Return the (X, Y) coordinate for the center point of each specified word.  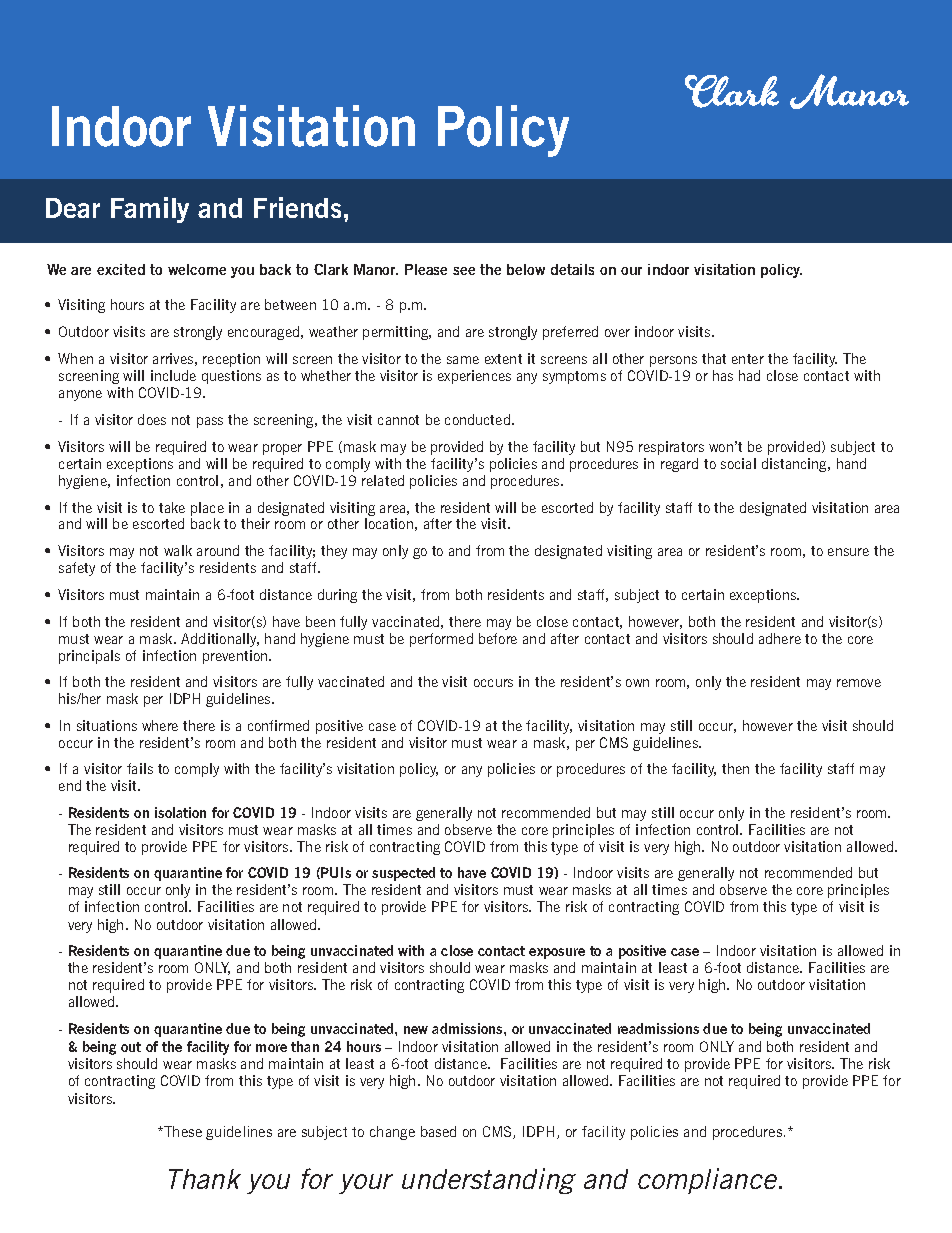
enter (748, 359)
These (183, 1131)
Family (150, 210)
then (735, 768)
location (389, 523)
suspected (403, 874)
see (464, 271)
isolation (180, 812)
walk (178, 550)
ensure (848, 552)
